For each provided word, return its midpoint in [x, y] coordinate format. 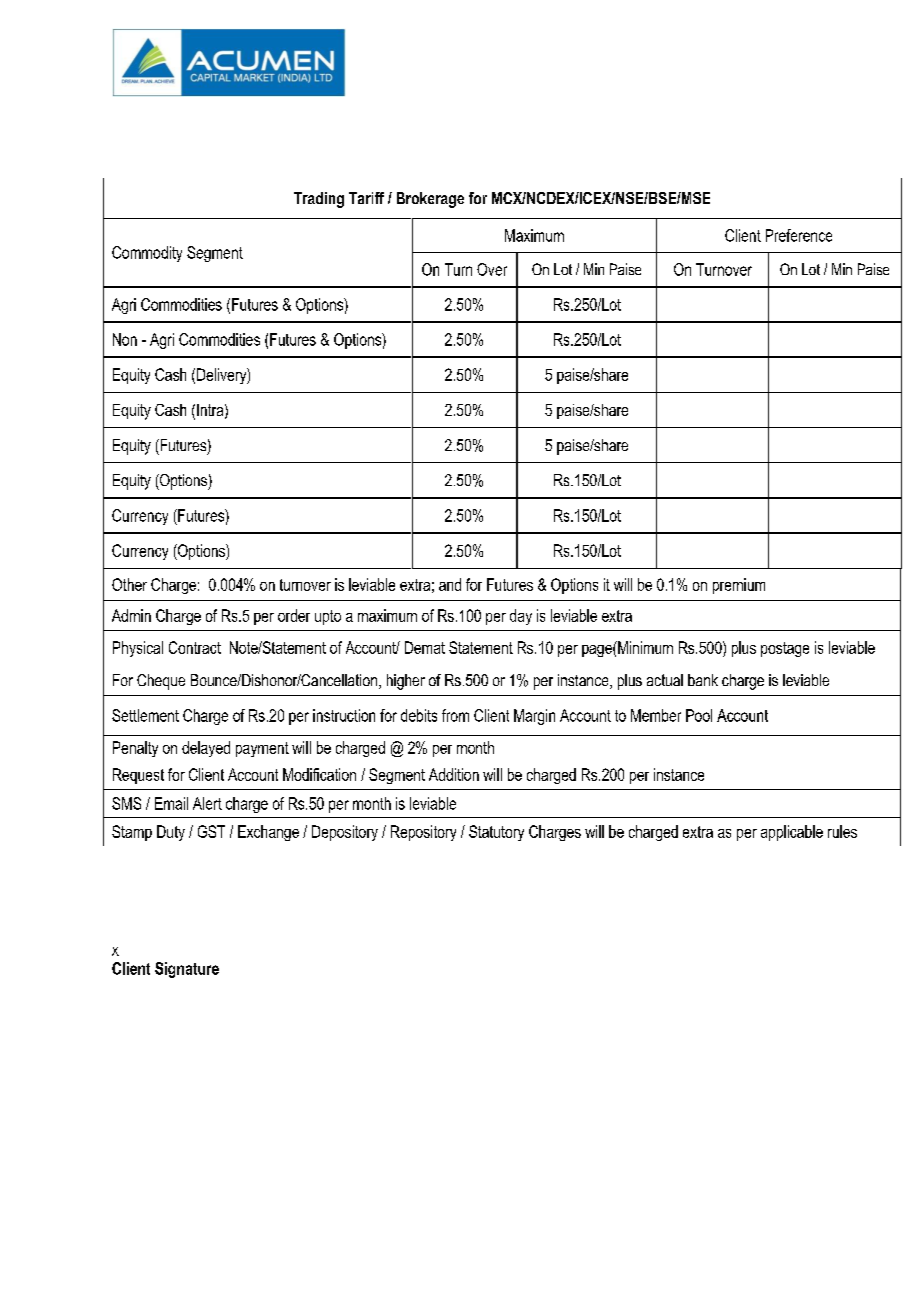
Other [129, 584]
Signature [187, 970]
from [455, 715]
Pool [699, 715]
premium [739, 586]
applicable [792, 833]
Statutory [496, 833]
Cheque [161, 682]
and [450, 584]
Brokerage [430, 200]
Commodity [147, 254]
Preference [799, 235]
